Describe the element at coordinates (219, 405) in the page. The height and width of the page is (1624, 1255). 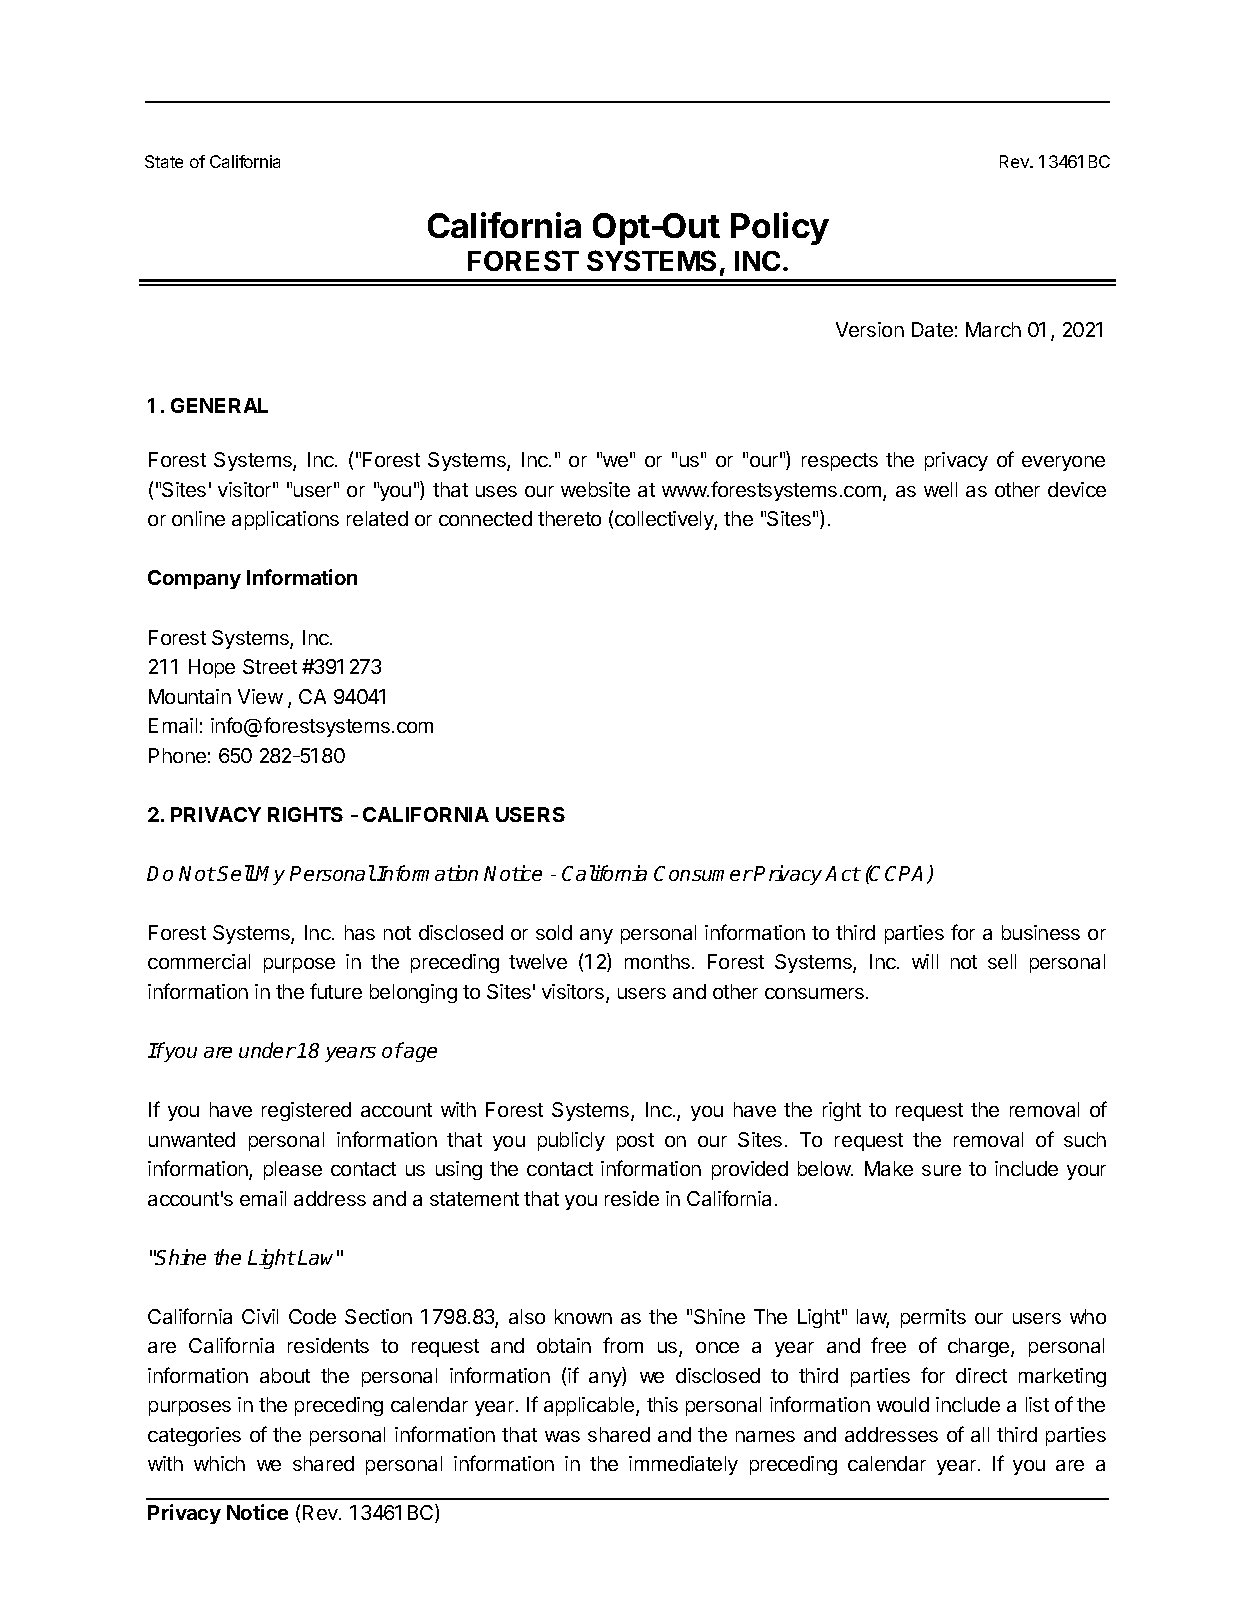
I see `GENERAL` at that location.
